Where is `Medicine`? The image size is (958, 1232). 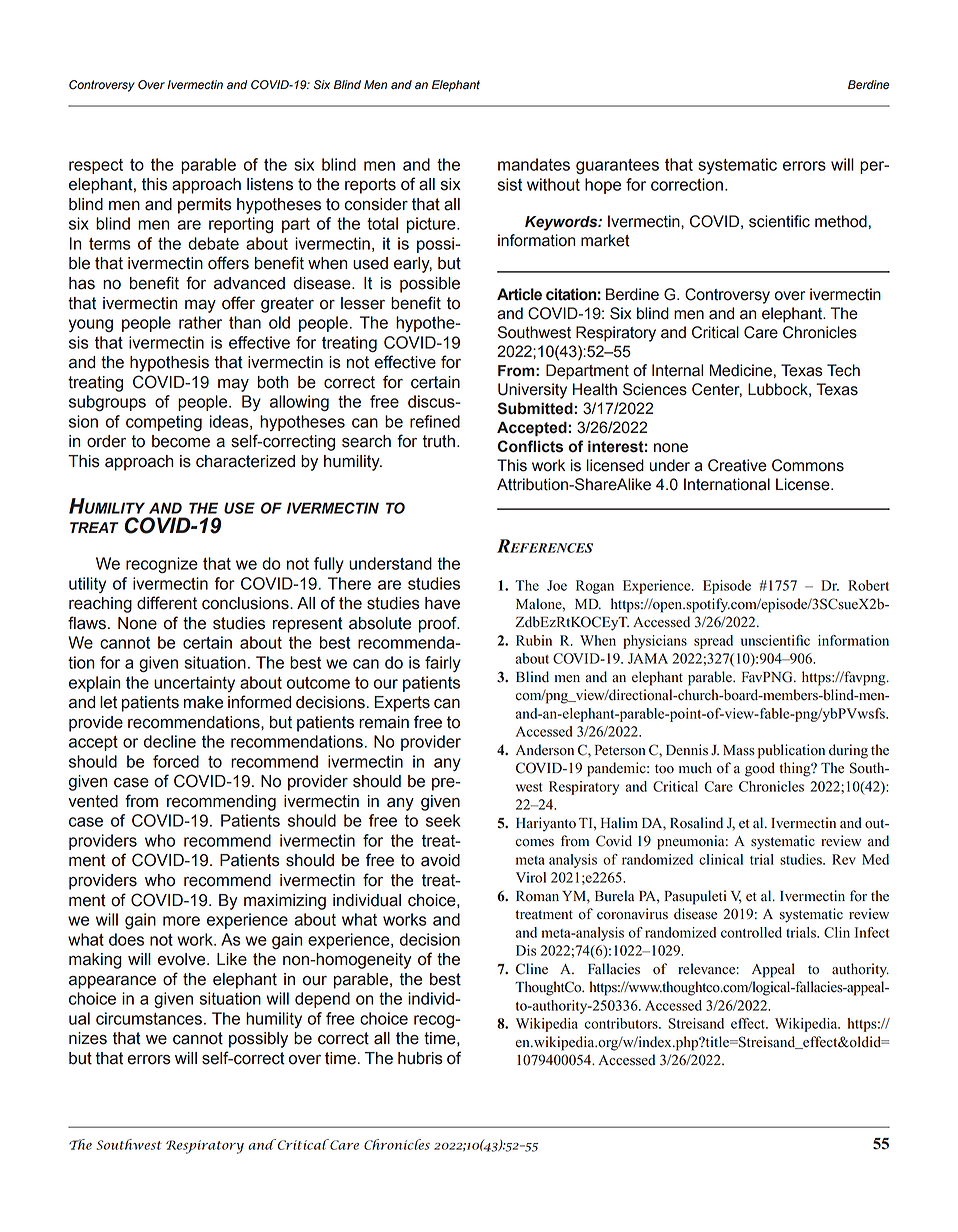
Medicine is located at coordinates (740, 370).
